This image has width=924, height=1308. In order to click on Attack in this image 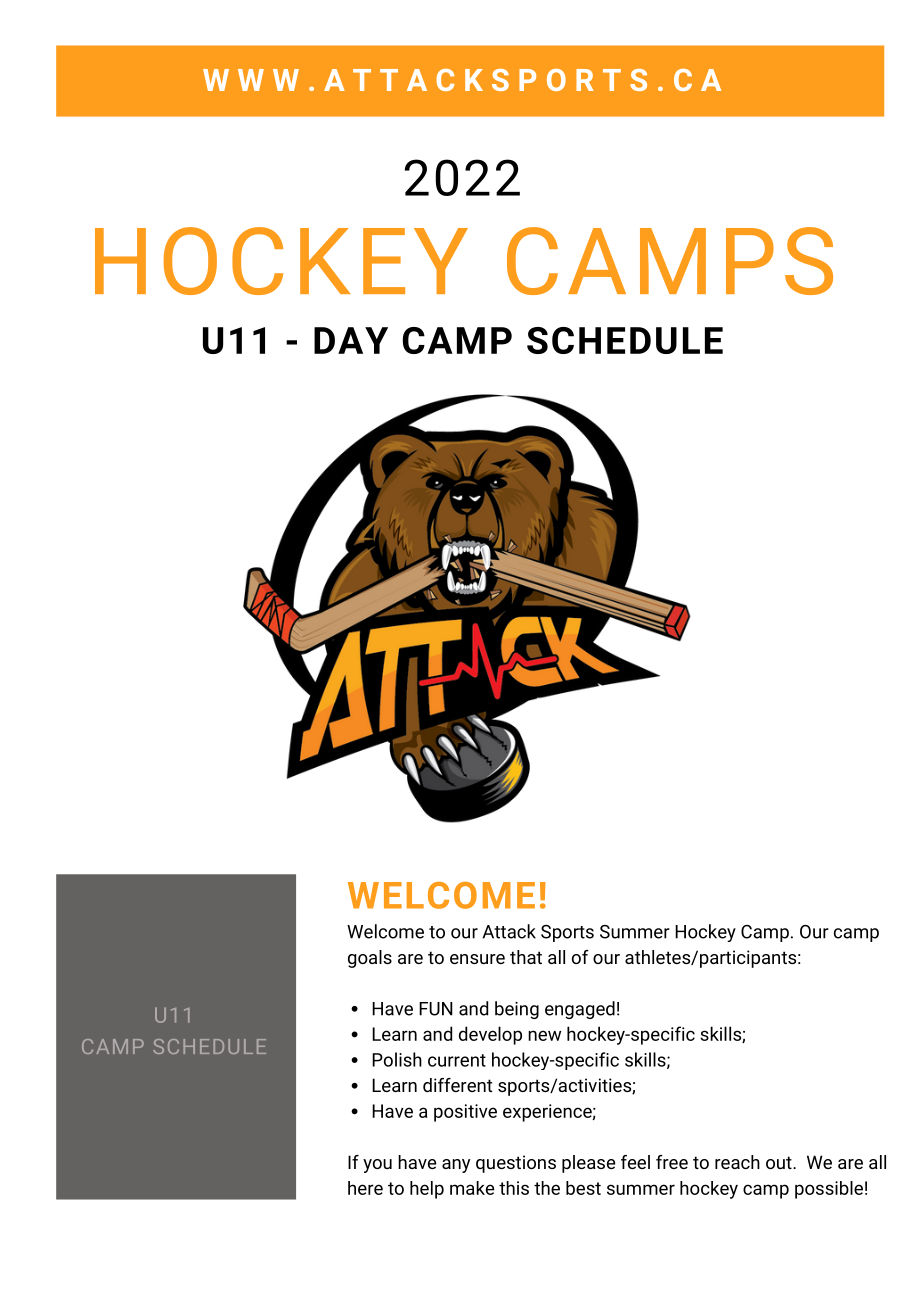, I will do `click(509, 931)`.
